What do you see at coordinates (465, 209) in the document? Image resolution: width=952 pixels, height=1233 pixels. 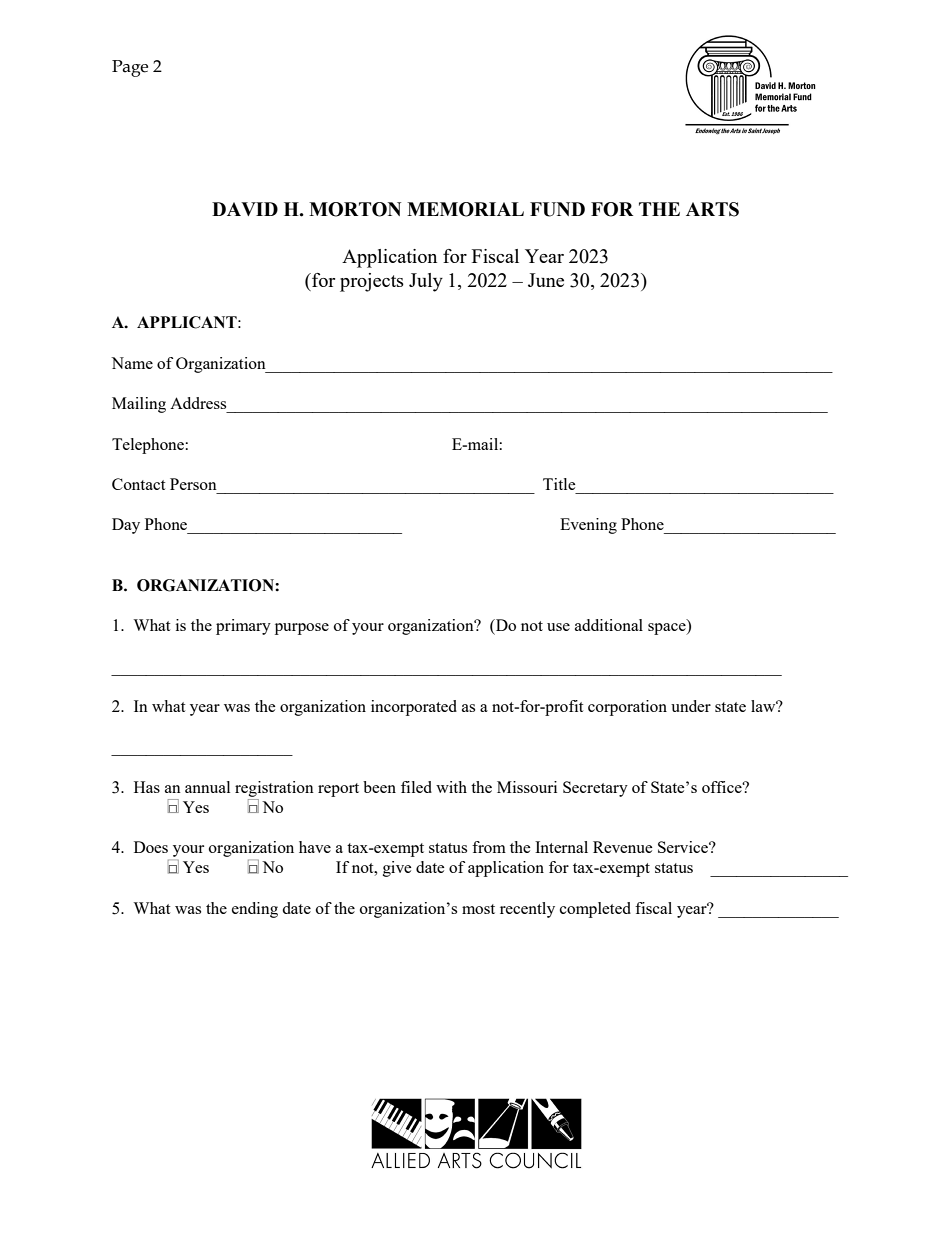 I see `MEMORIAL` at bounding box center [465, 209].
